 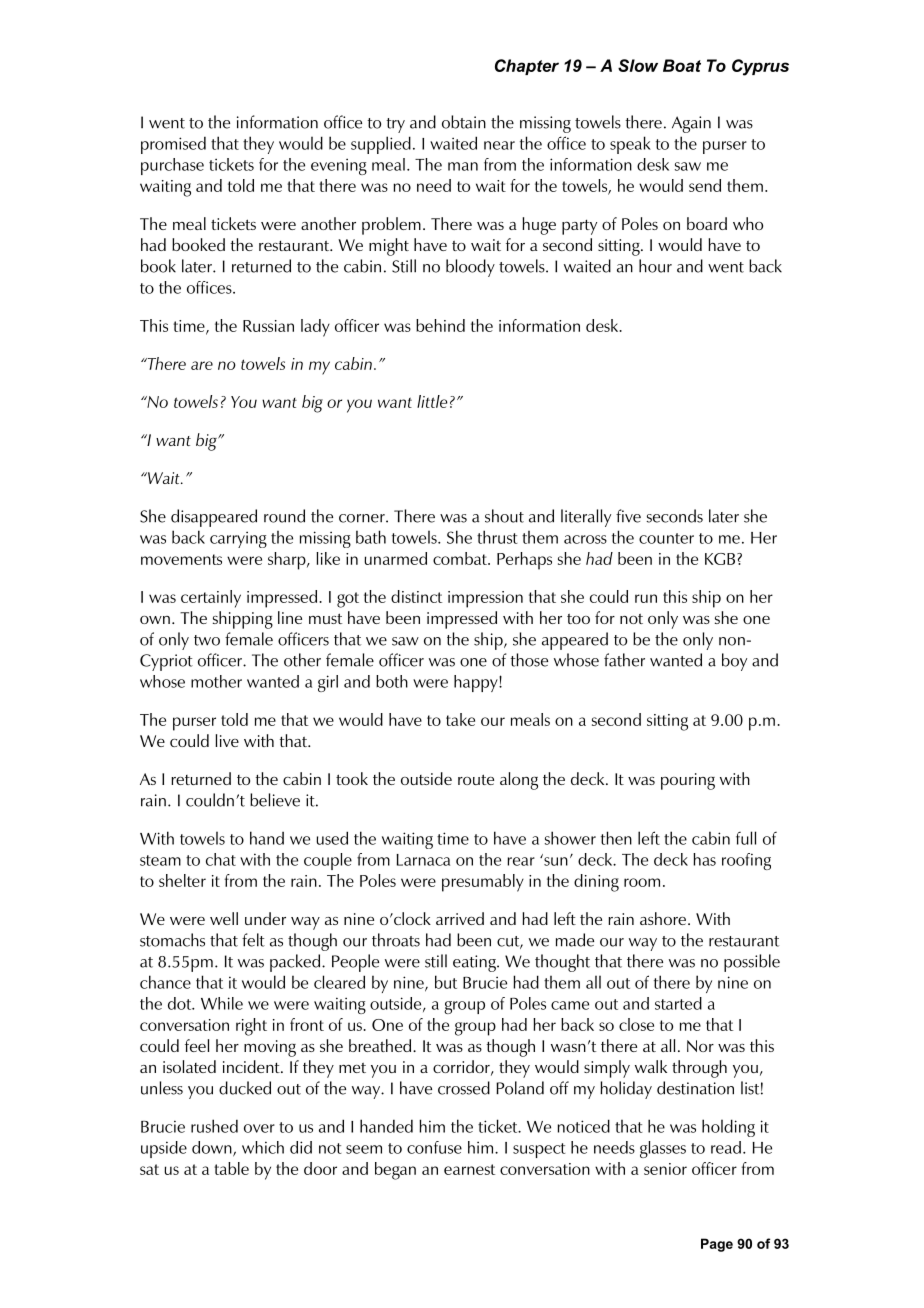 What do you see at coordinates (691, 124) in the screenshot?
I see `Again` at bounding box center [691, 124].
